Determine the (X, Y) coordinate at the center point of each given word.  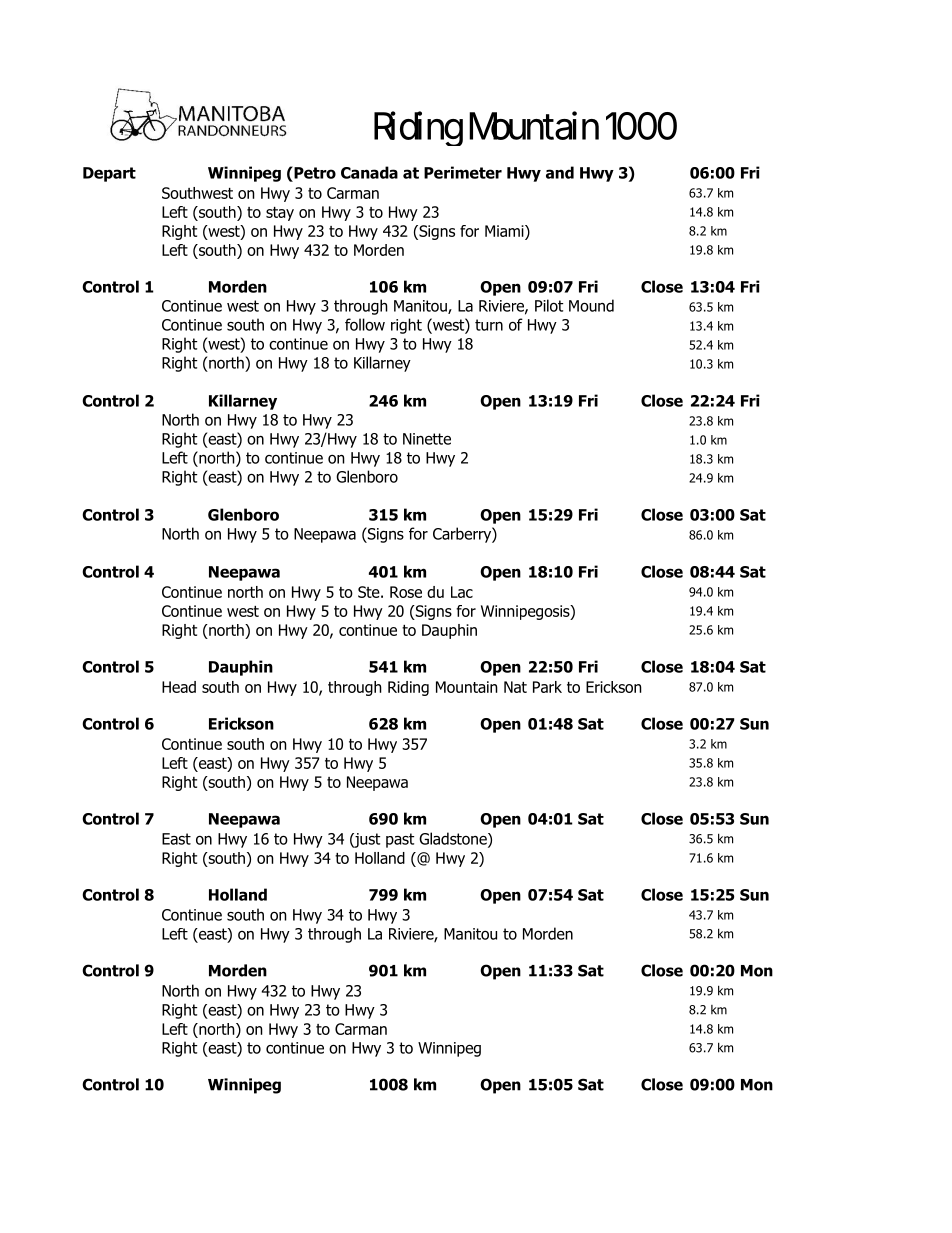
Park (547, 687)
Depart (109, 174)
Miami (505, 231)
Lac (462, 592)
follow (365, 324)
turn (489, 325)
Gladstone (454, 839)
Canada (369, 172)
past (400, 840)
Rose (406, 592)
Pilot (549, 305)
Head (179, 687)
